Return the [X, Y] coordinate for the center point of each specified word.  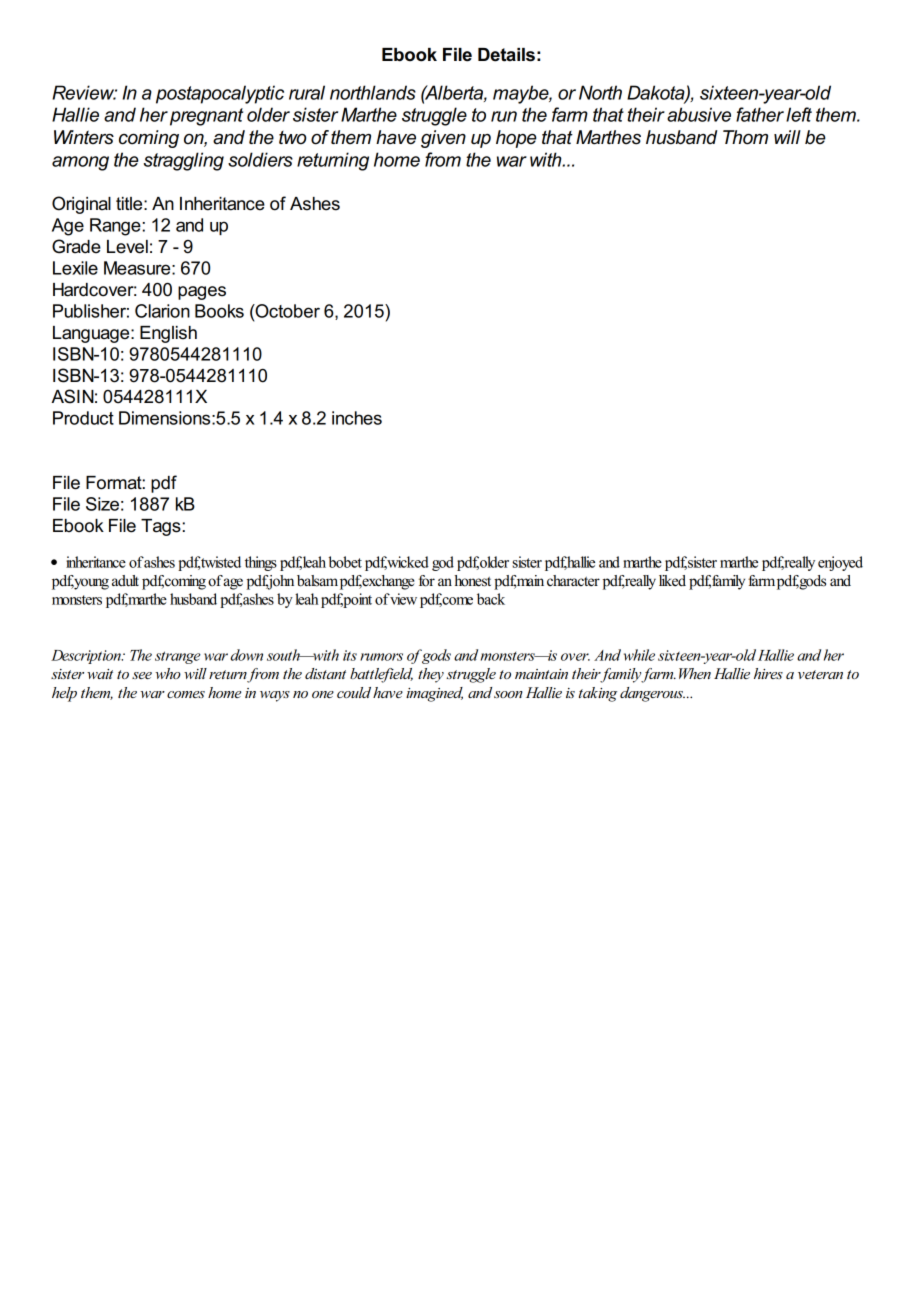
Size [102, 504]
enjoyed [840, 563]
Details [506, 55]
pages [202, 293]
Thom [745, 137]
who [168, 673]
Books [219, 311]
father [760, 114]
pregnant [206, 117]
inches [357, 418]
